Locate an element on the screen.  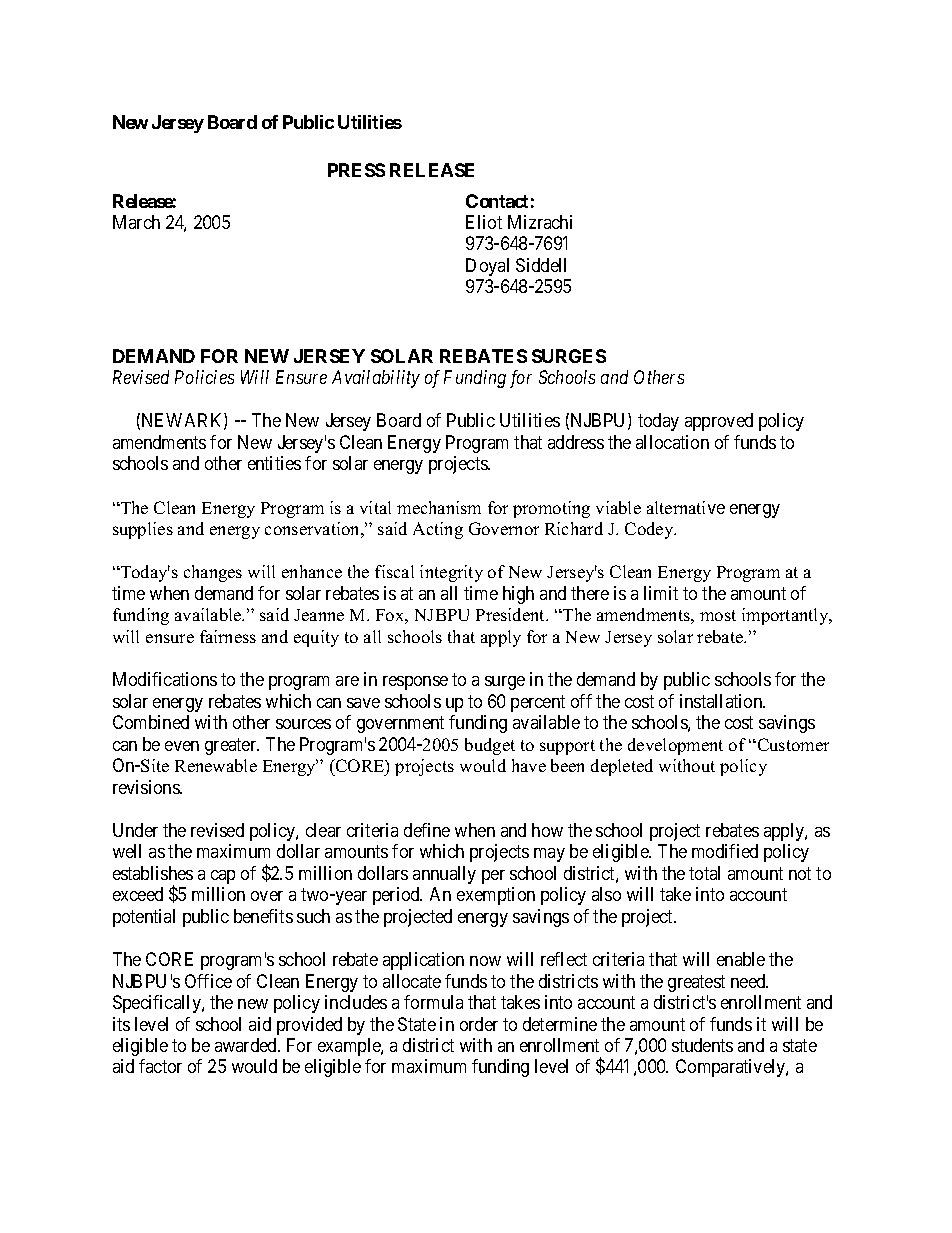
approved is located at coordinates (719, 422).
